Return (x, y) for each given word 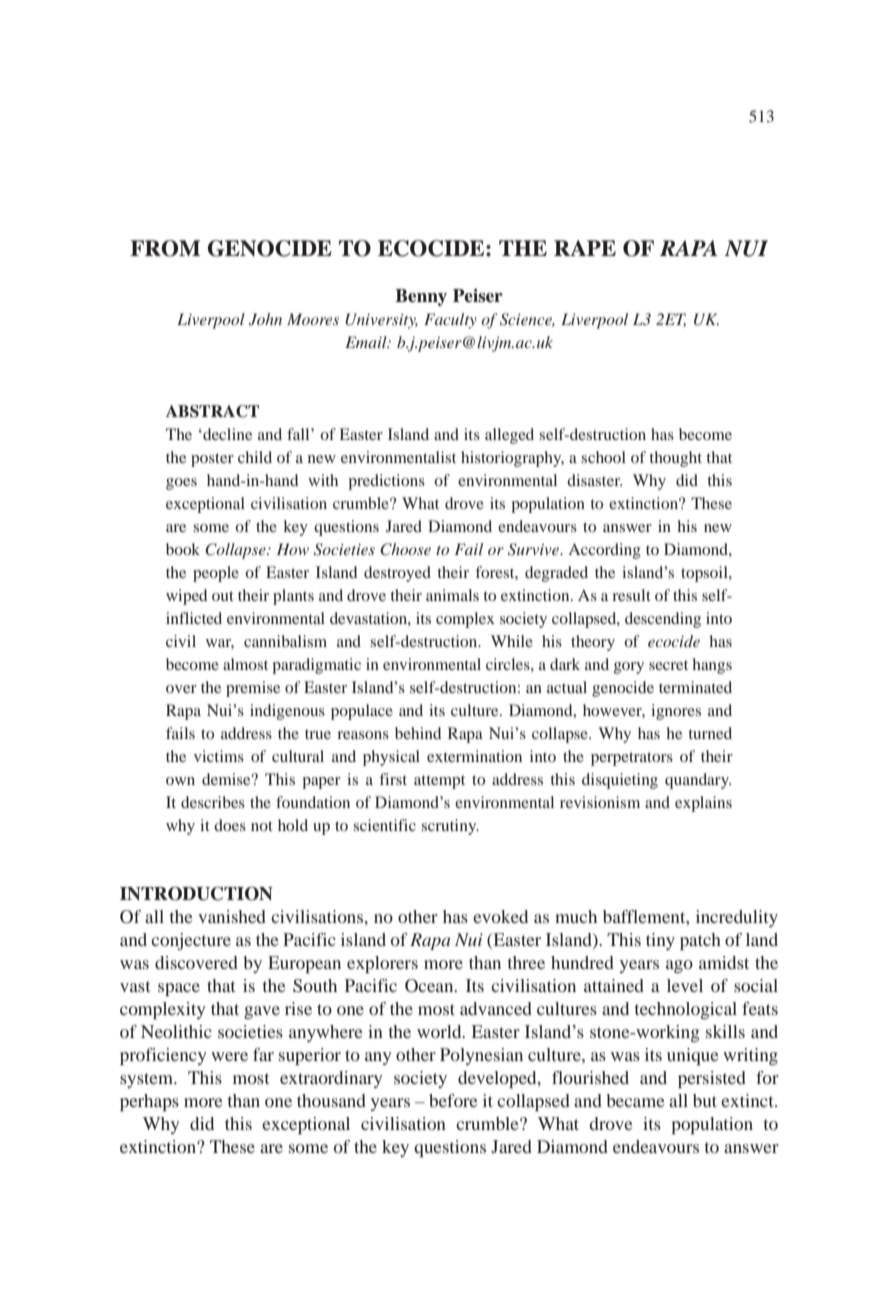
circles (509, 664)
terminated (695, 687)
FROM (165, 248)
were (229, 1056)
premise (253, 689)
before (453, 1100)
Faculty (450, 321)
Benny (421, 297)
